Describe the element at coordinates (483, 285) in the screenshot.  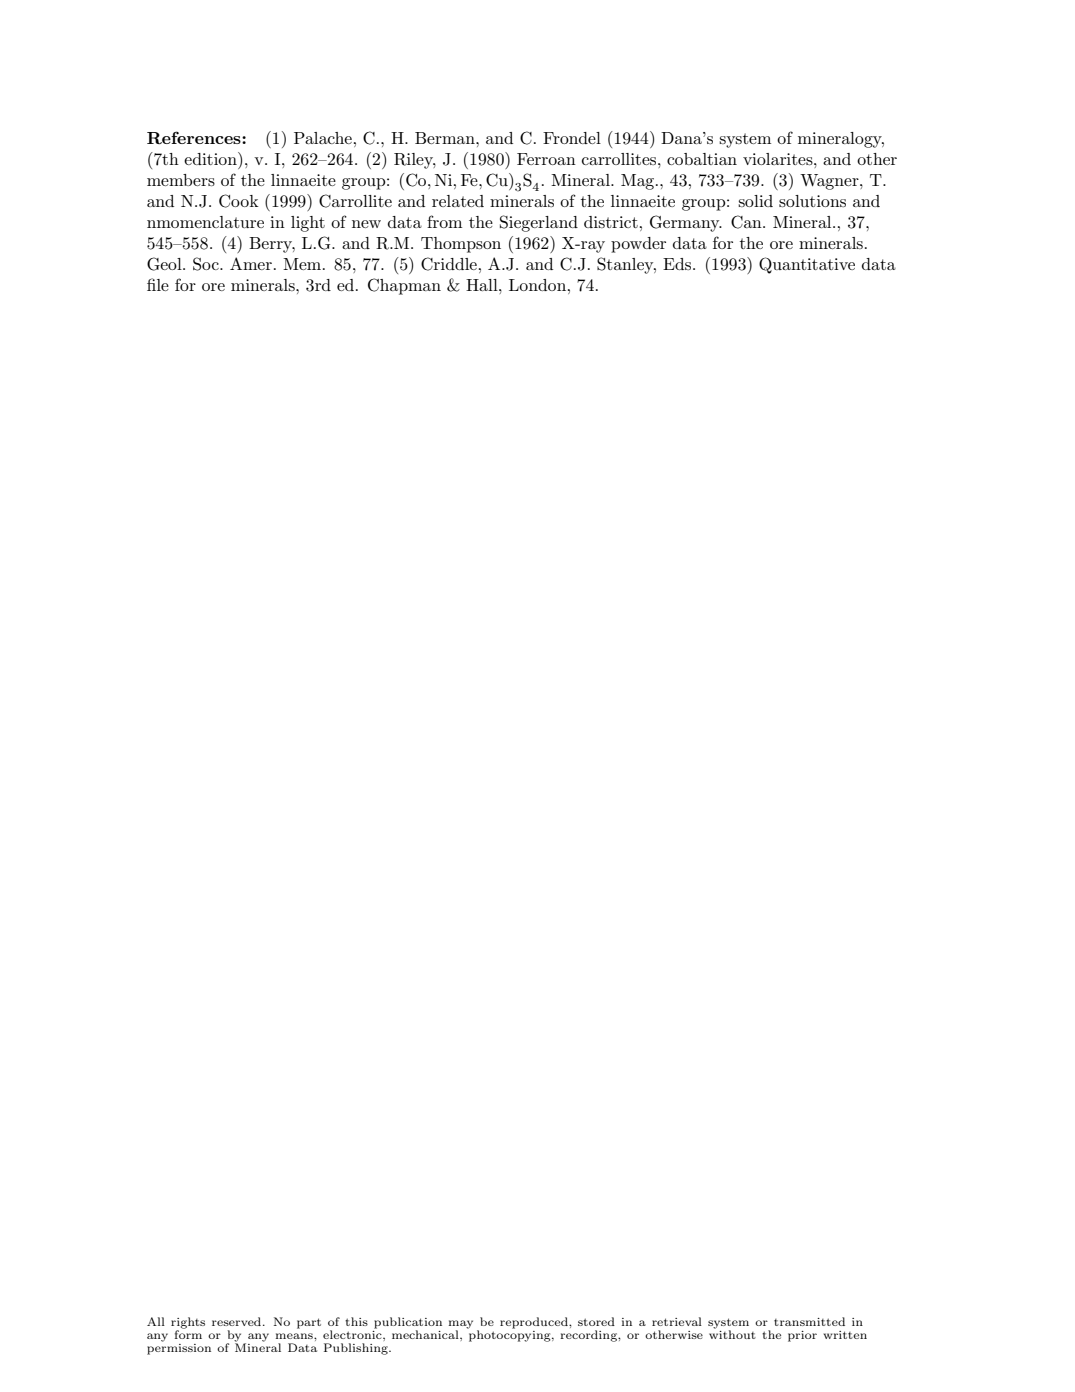
I see `Hall` at that location.
